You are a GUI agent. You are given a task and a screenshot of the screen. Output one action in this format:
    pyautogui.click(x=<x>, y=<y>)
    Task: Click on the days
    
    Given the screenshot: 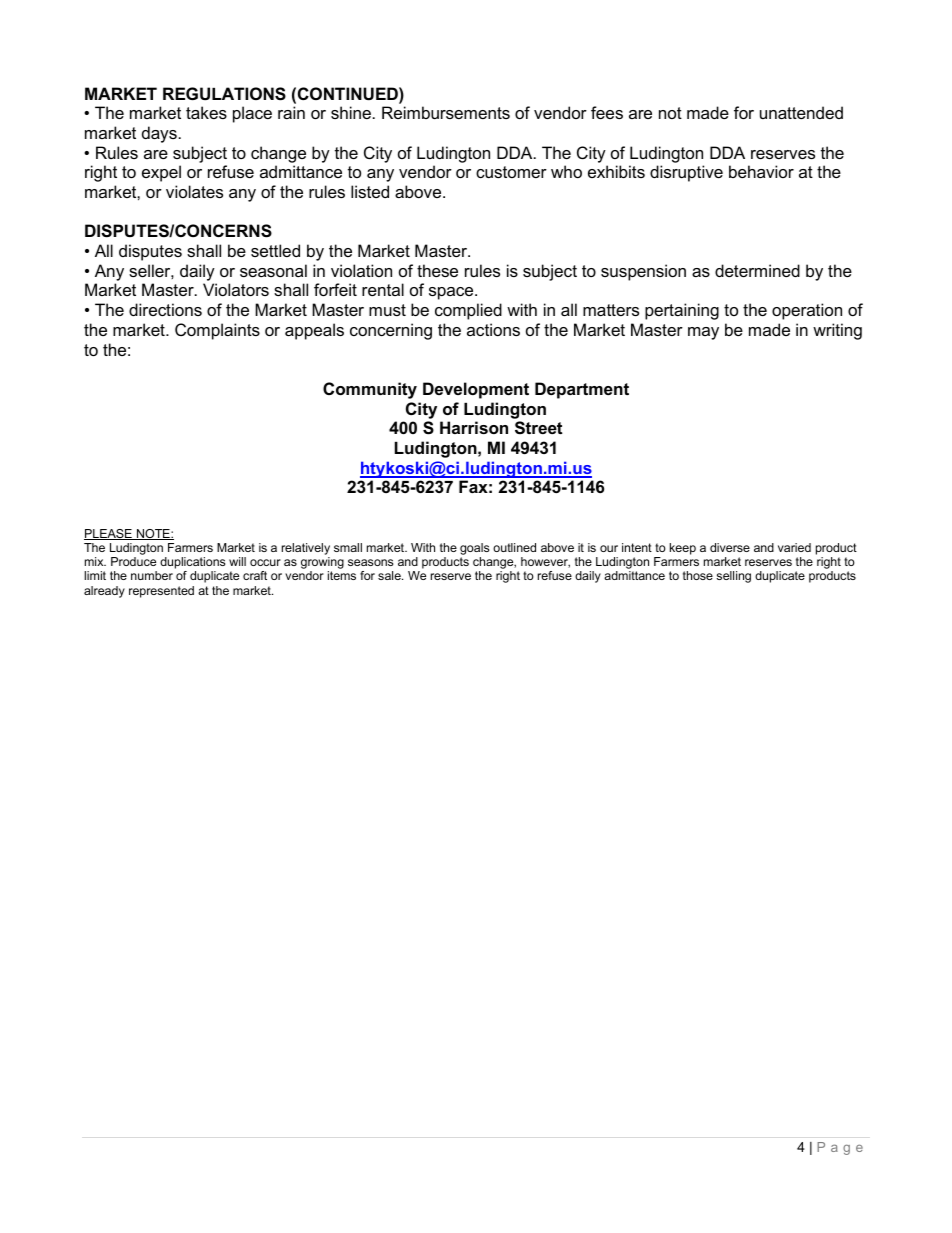 What is the action you would take?
    pyautogui.click(x=159, y=134)
